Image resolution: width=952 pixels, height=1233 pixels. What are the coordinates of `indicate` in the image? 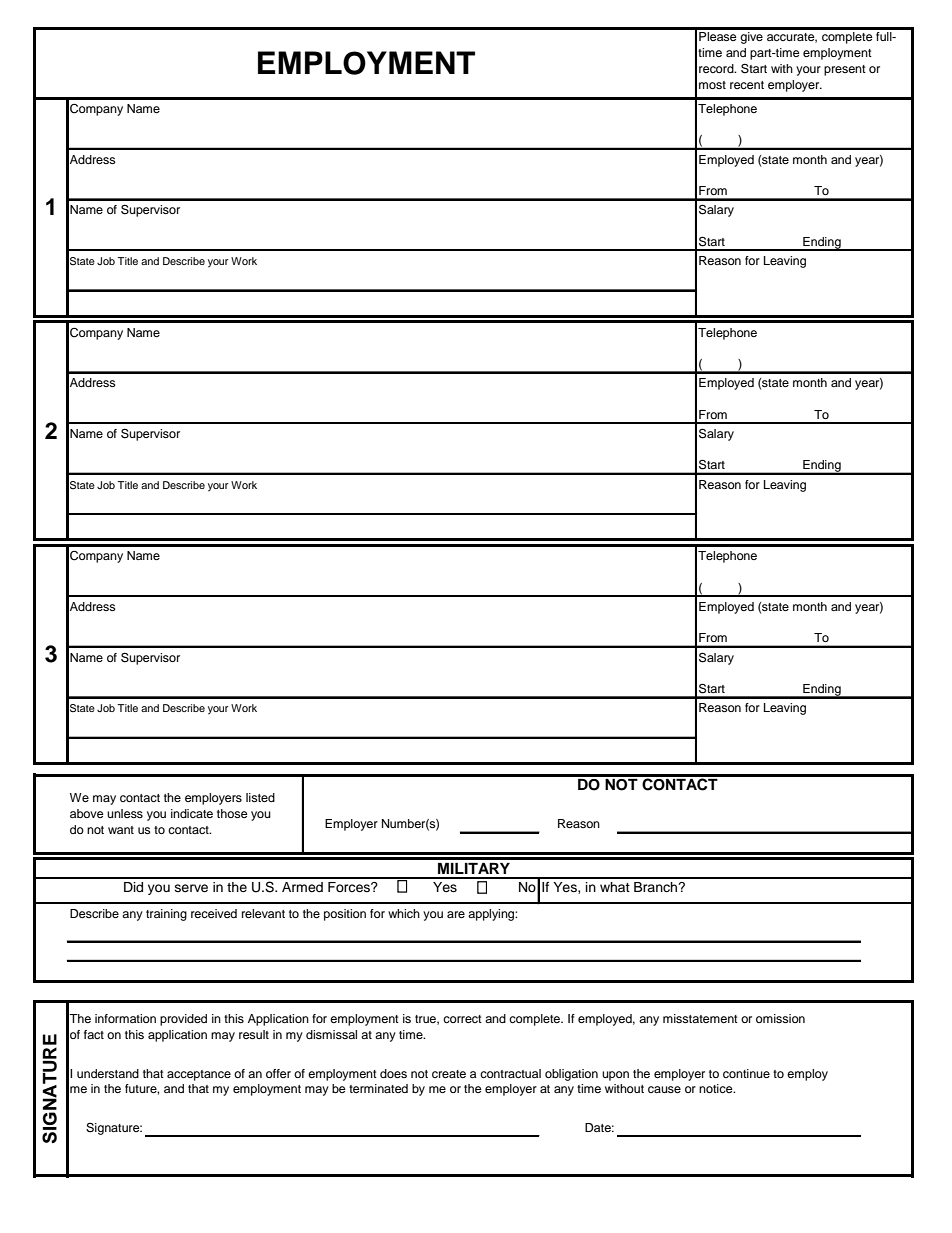 It's located at (192, 813).
